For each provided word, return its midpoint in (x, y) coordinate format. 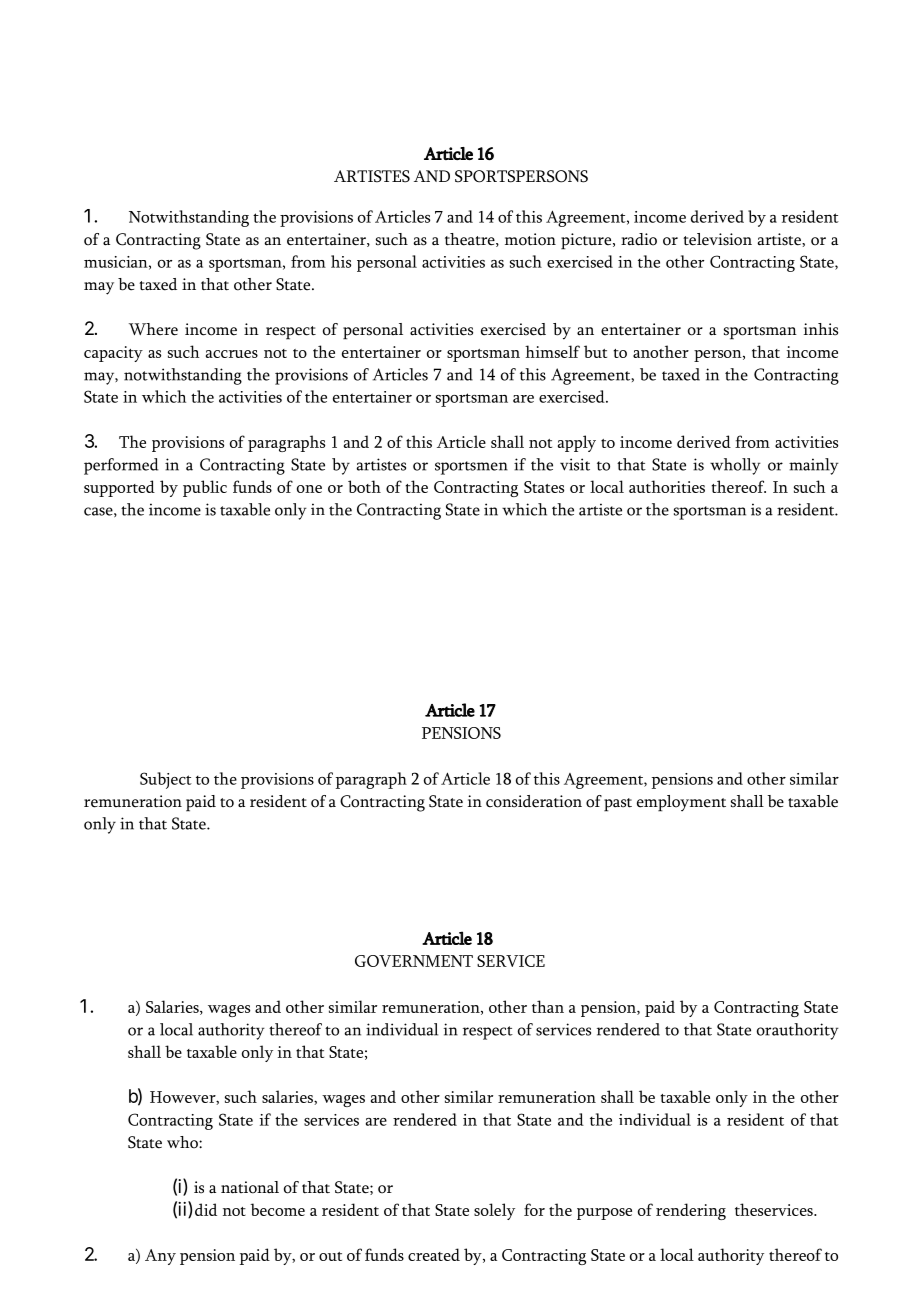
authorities (667, 486)
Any (160, 1257)
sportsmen (471, 468)
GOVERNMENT (414, 961)
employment (681, 803)
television (717, 239)
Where (153, 329)
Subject (166, 780)
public (205, 488)
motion (530, 239)
